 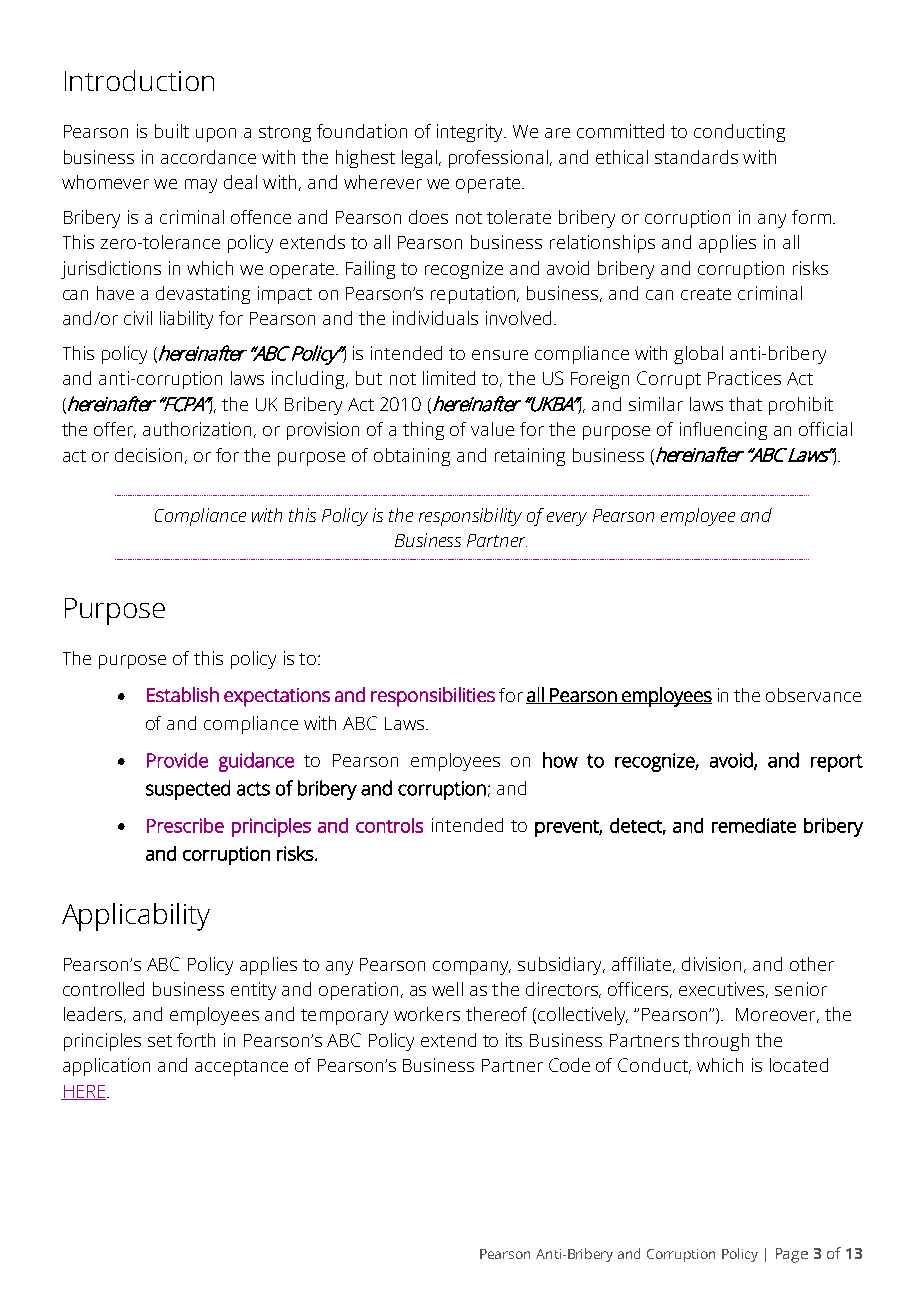 What do you see at coordinates (696, 157) in the screenshot?
I see `standards` at bounding box center [696, 157].
